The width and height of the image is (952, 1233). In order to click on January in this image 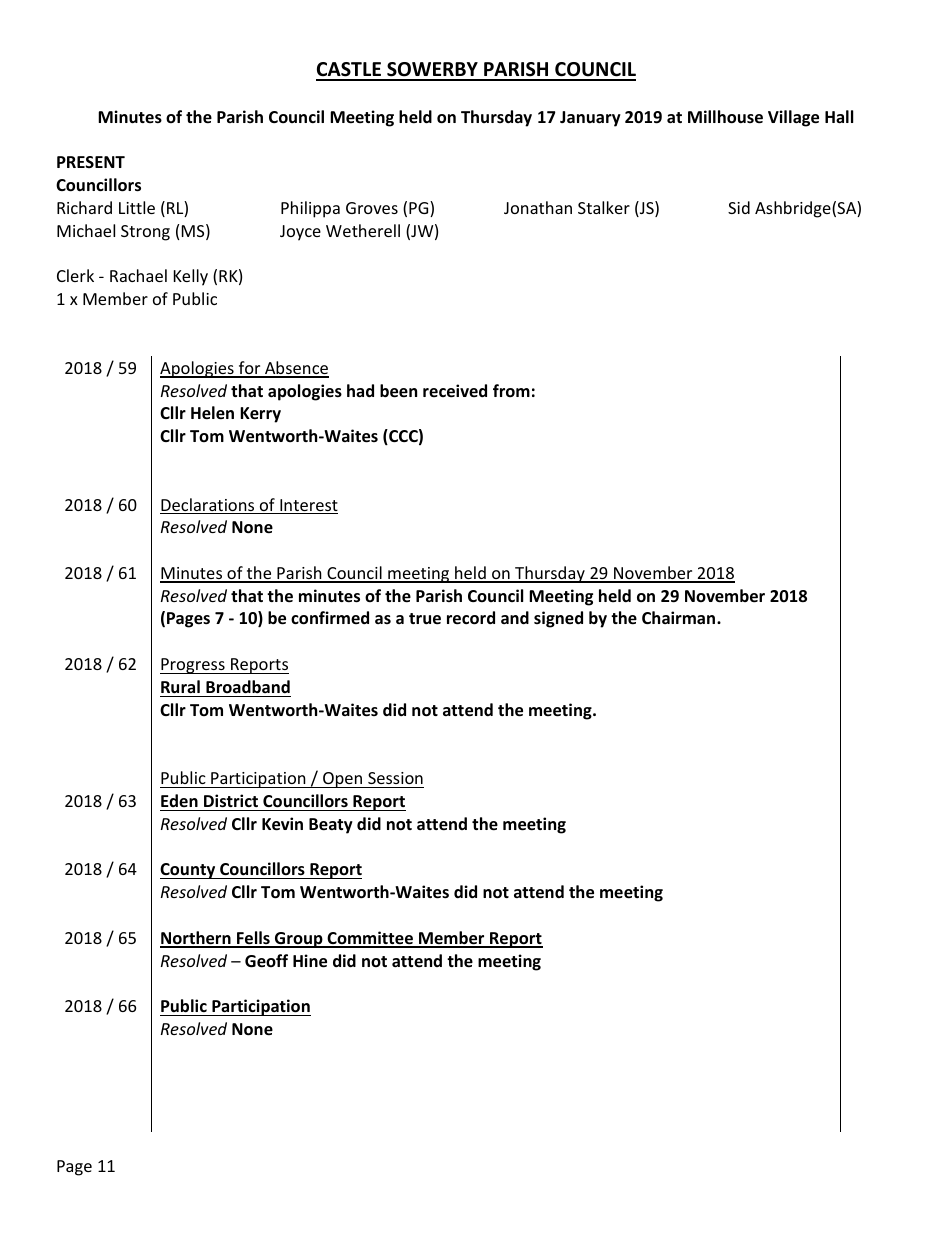, I will do `click(590, 119)`.
